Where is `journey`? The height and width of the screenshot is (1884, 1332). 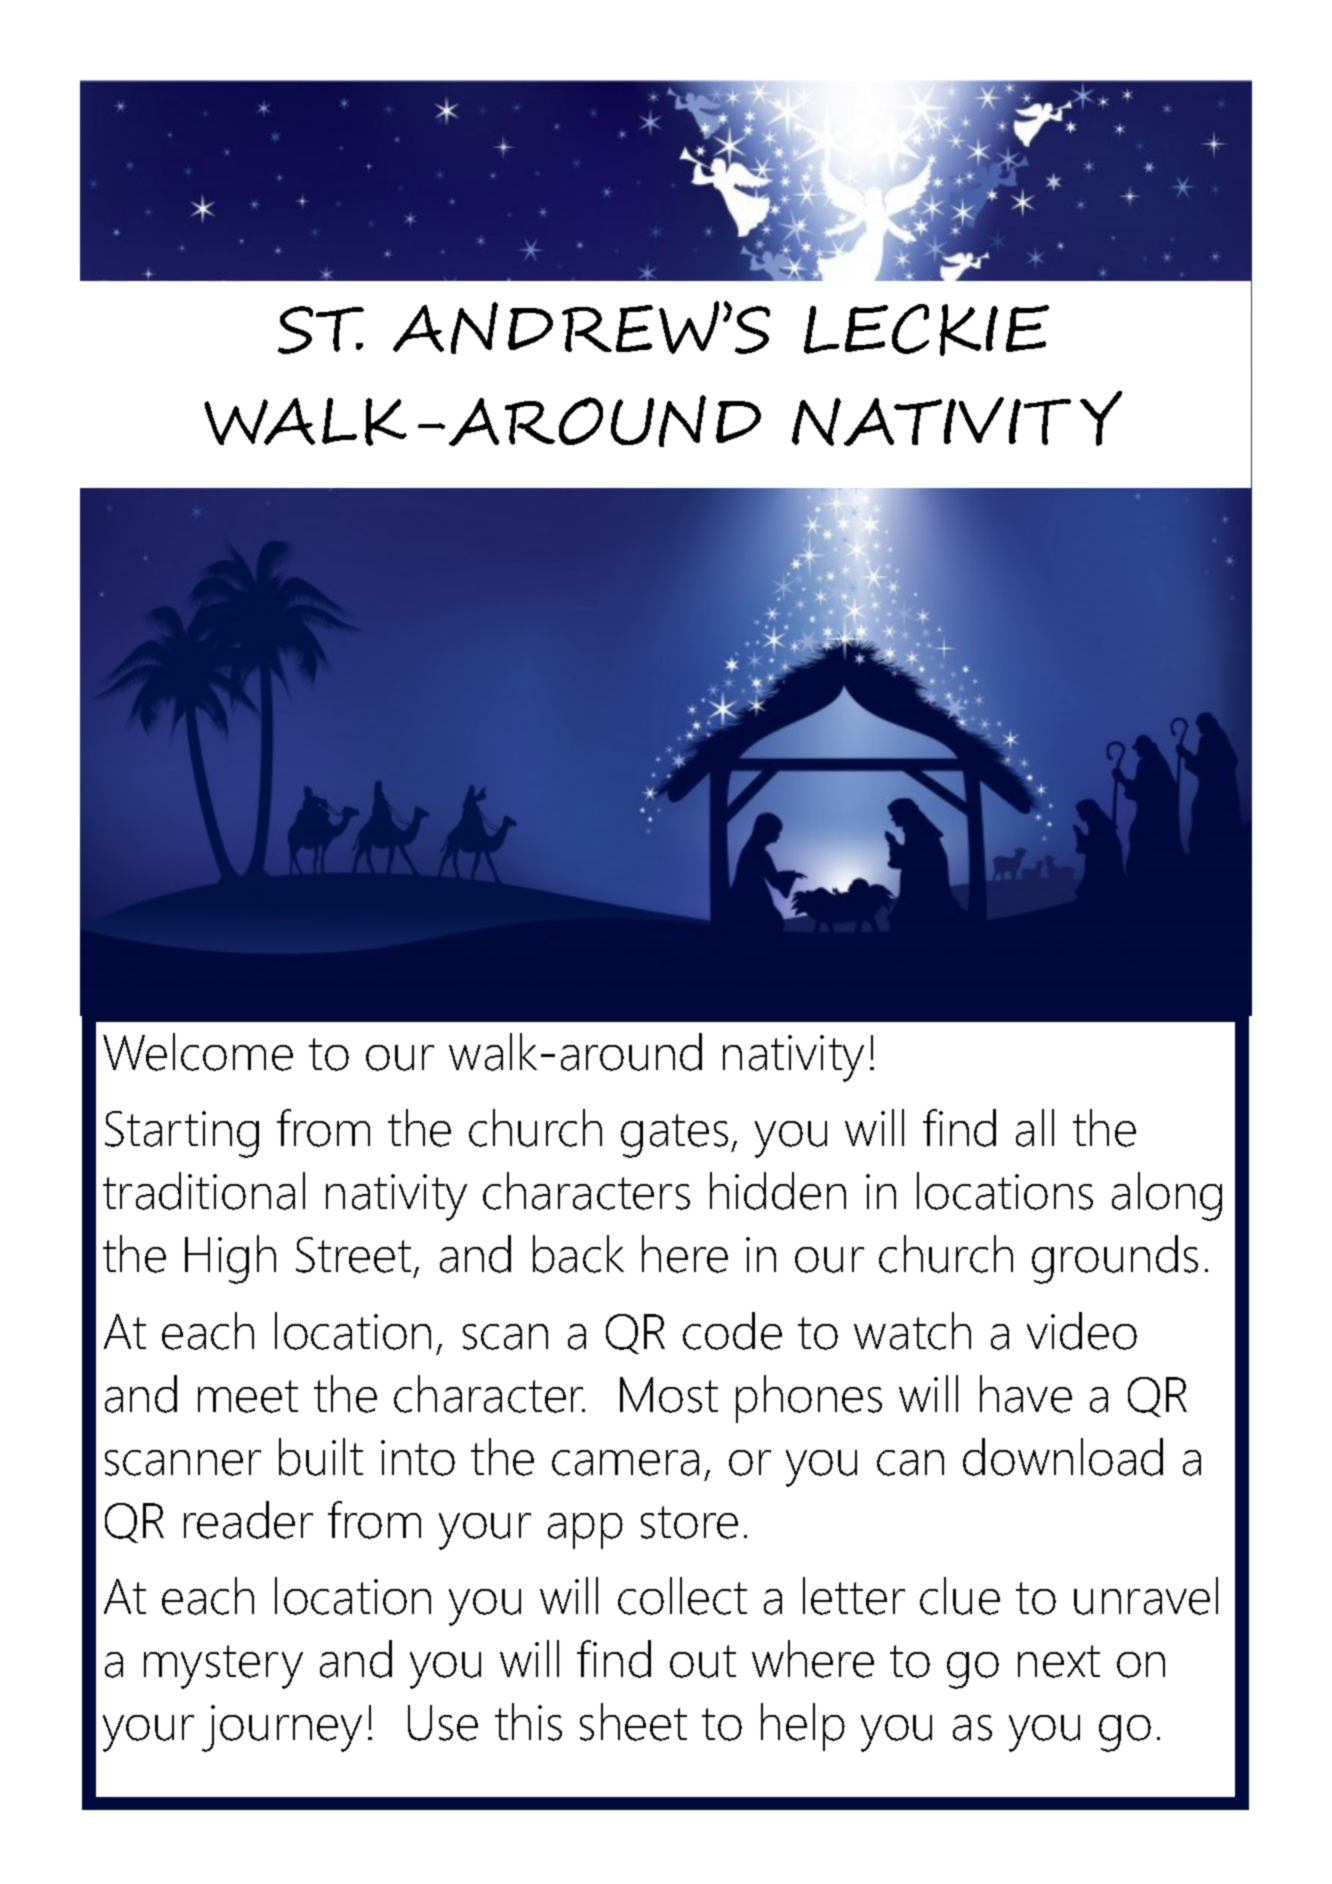 journey is located at coordinates (282, 1728).
